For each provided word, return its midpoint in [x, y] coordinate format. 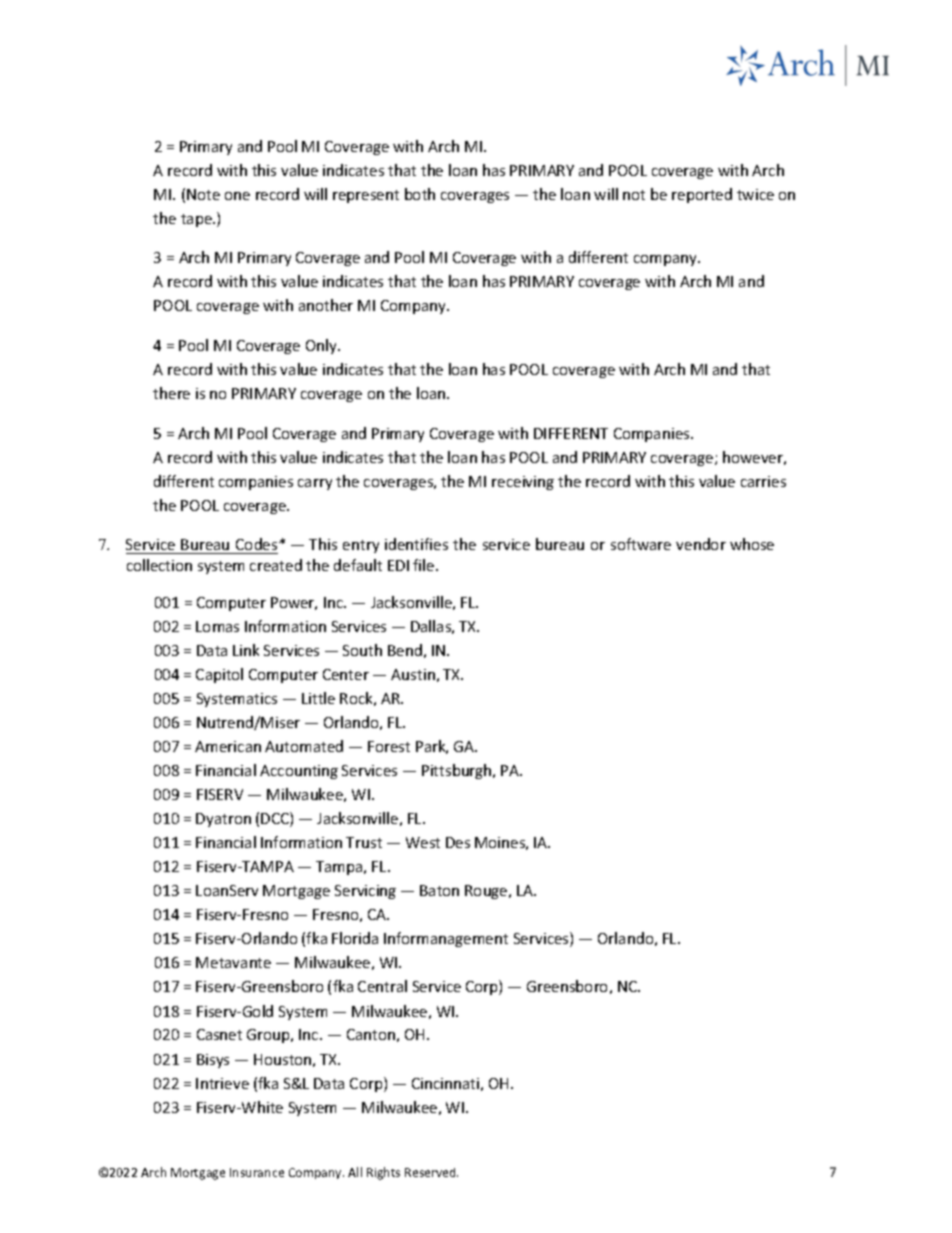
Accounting [299, 772]
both [420, 194]
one [237, 196]
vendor [701, 544]
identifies [416, 544]
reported [702, 195]
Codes [257, 546]
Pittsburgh [458, 771]
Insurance [257, 1172]
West [423, 842]
